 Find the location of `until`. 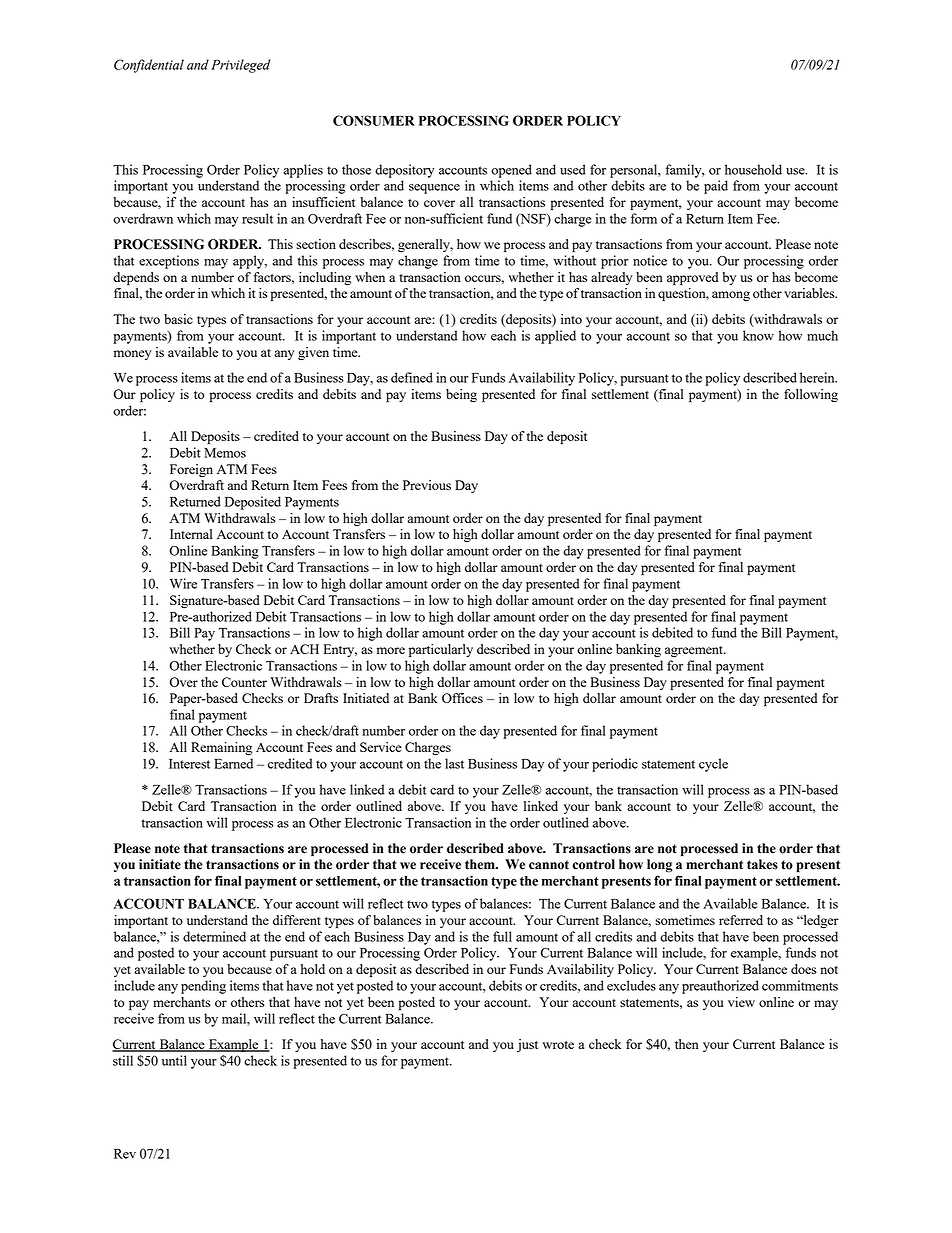

until is located at coordinates (174, 1060).
